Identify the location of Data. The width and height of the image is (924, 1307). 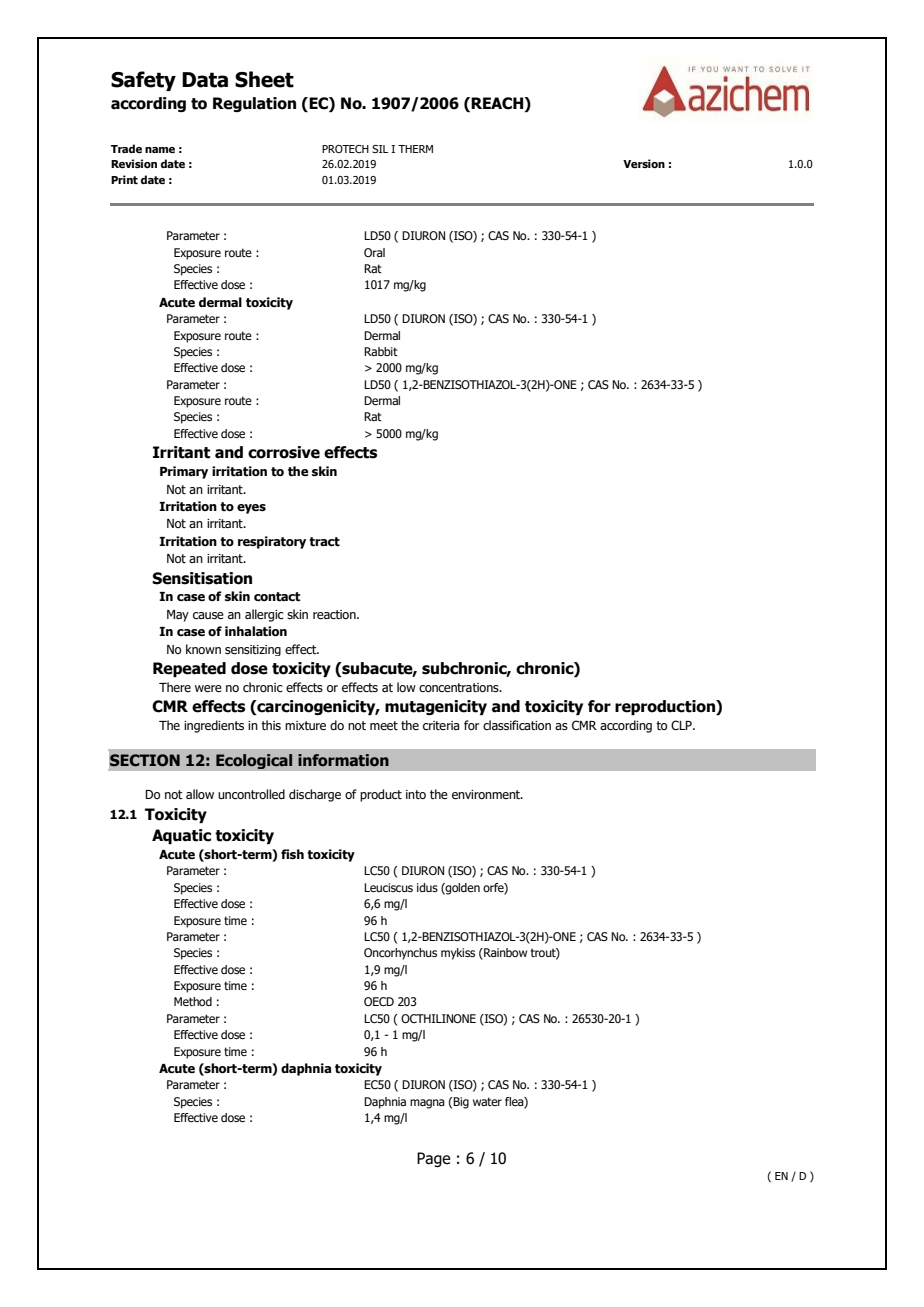
(205, 80).
